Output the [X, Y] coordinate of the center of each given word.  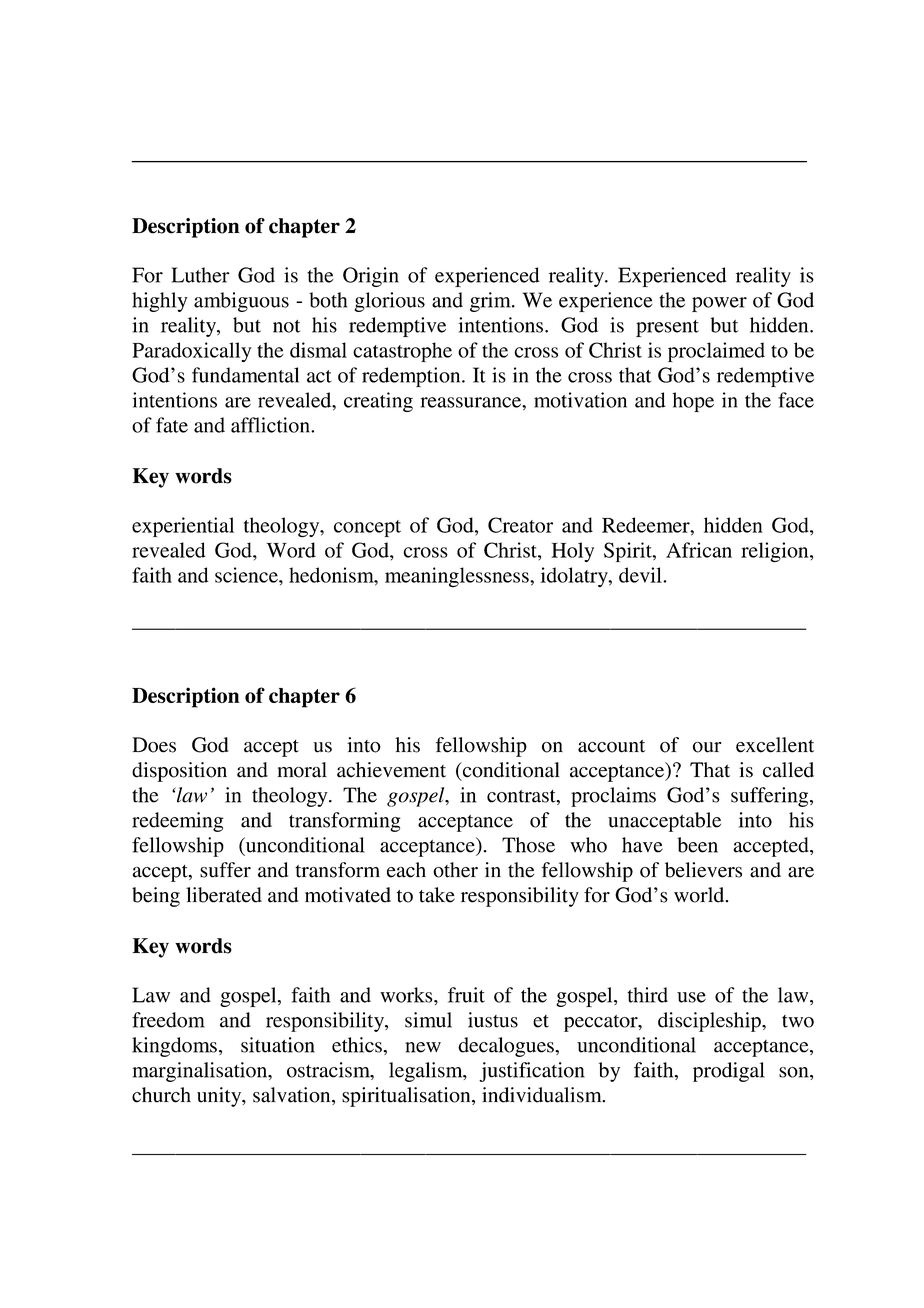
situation [278, 1045]
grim [491, 302]
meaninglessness [458, 577]
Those [528, 845]
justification [532, 1072]
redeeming [178, 822]
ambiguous [241, 302]
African [699, 550]
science [247, 575]
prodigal [729, 1072]
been [697, 845]
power [719, 304]
